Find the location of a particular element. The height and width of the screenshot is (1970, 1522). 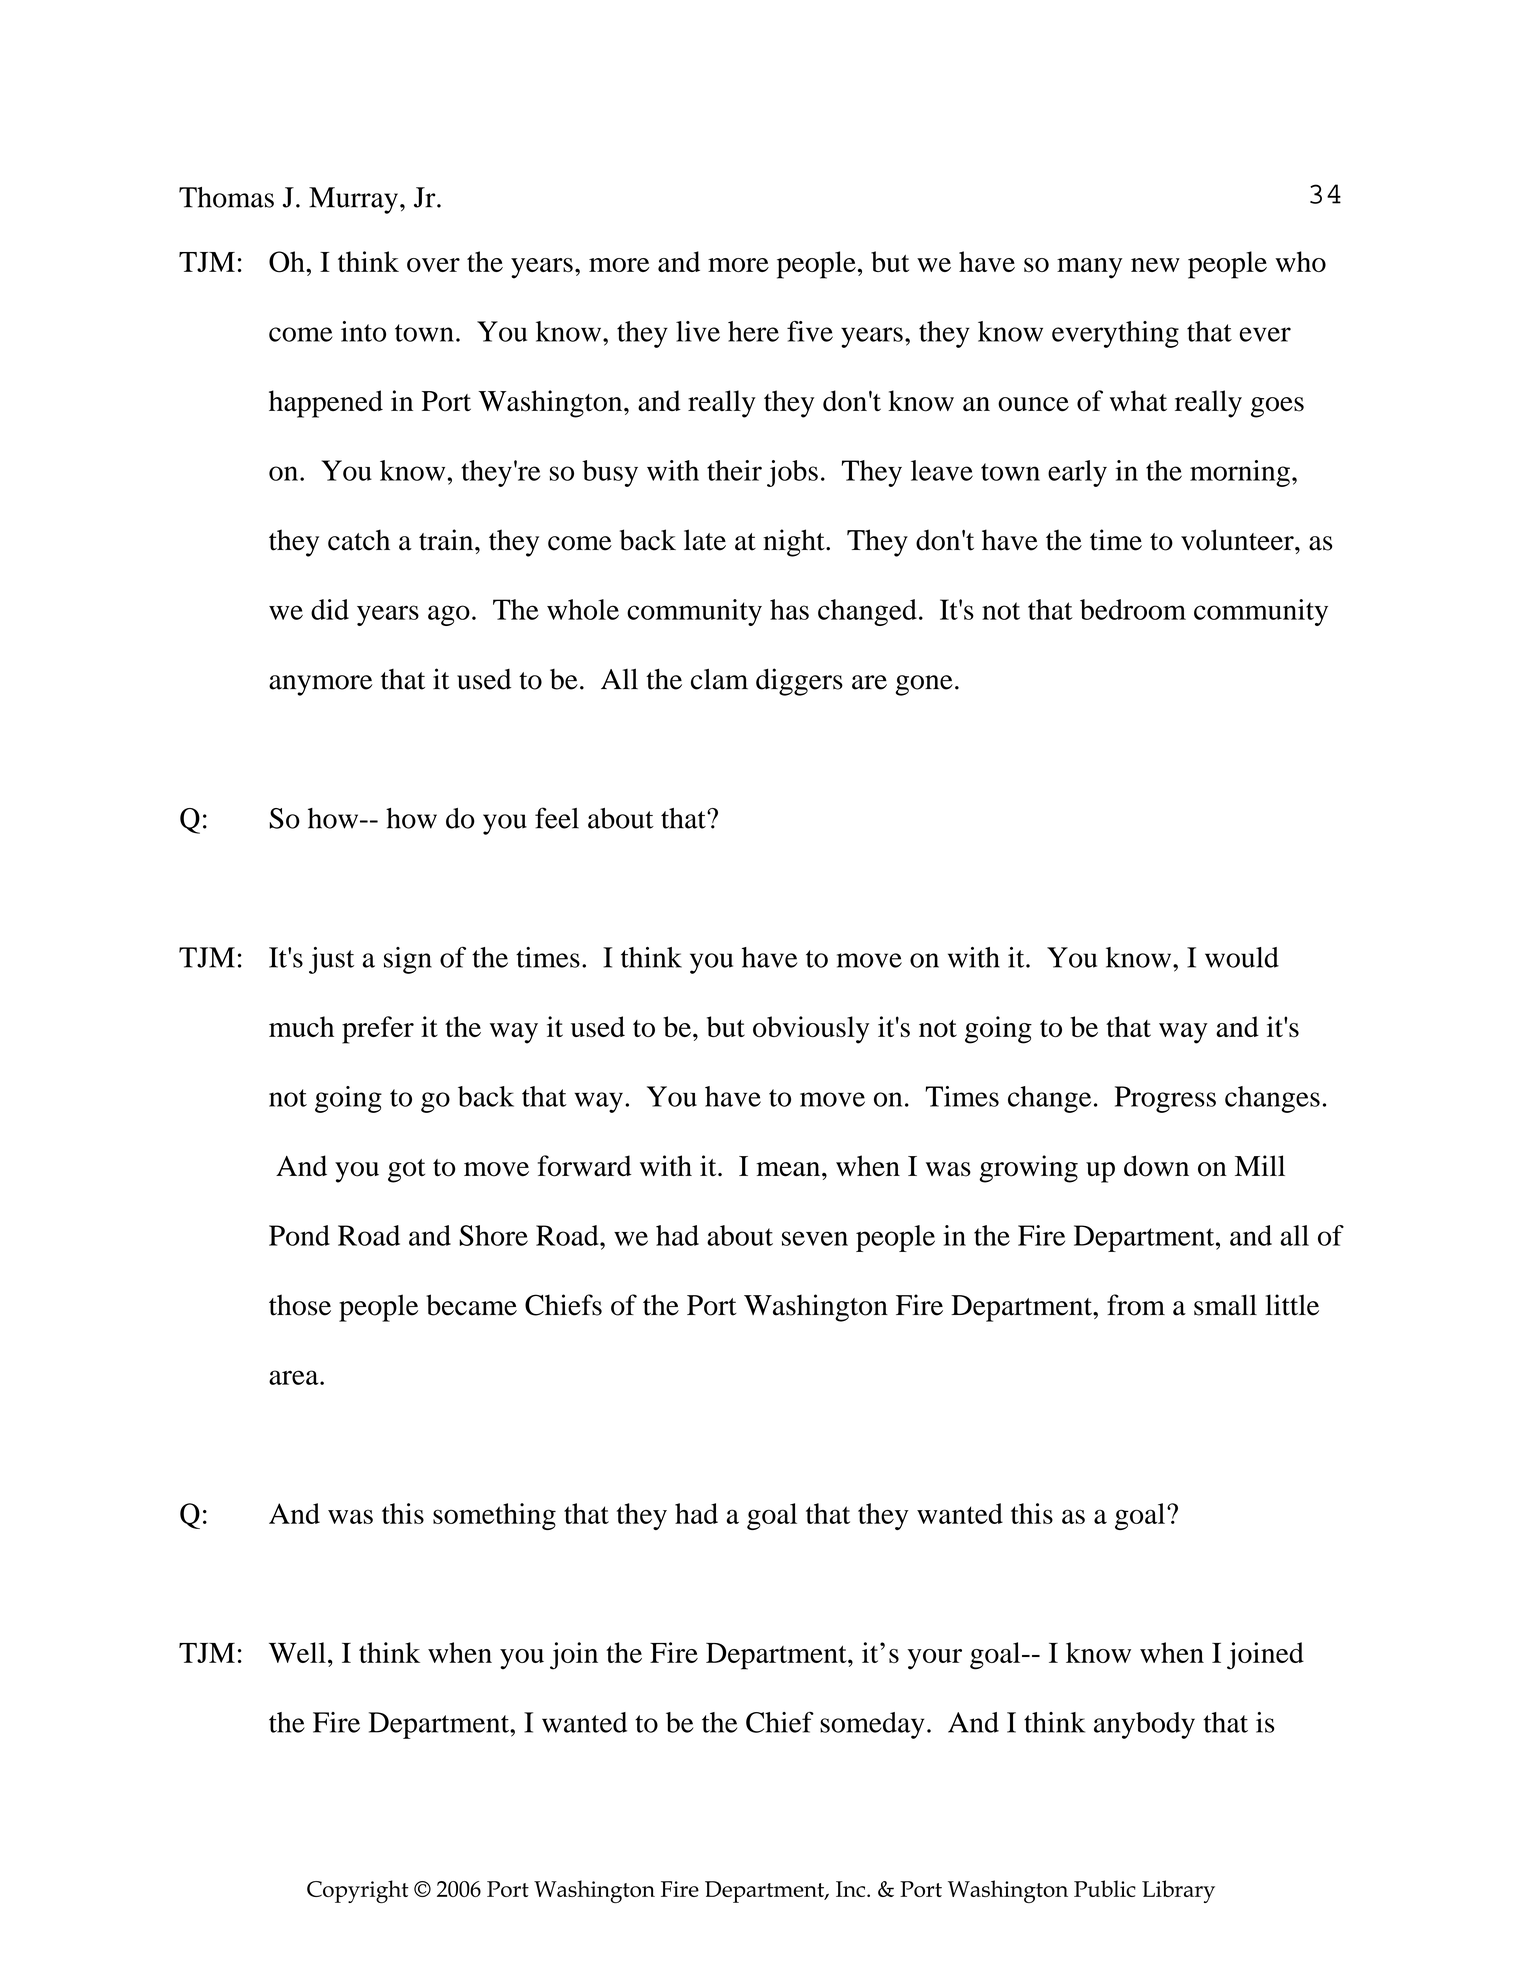

Library is located at coordinates (1178, 1891).
